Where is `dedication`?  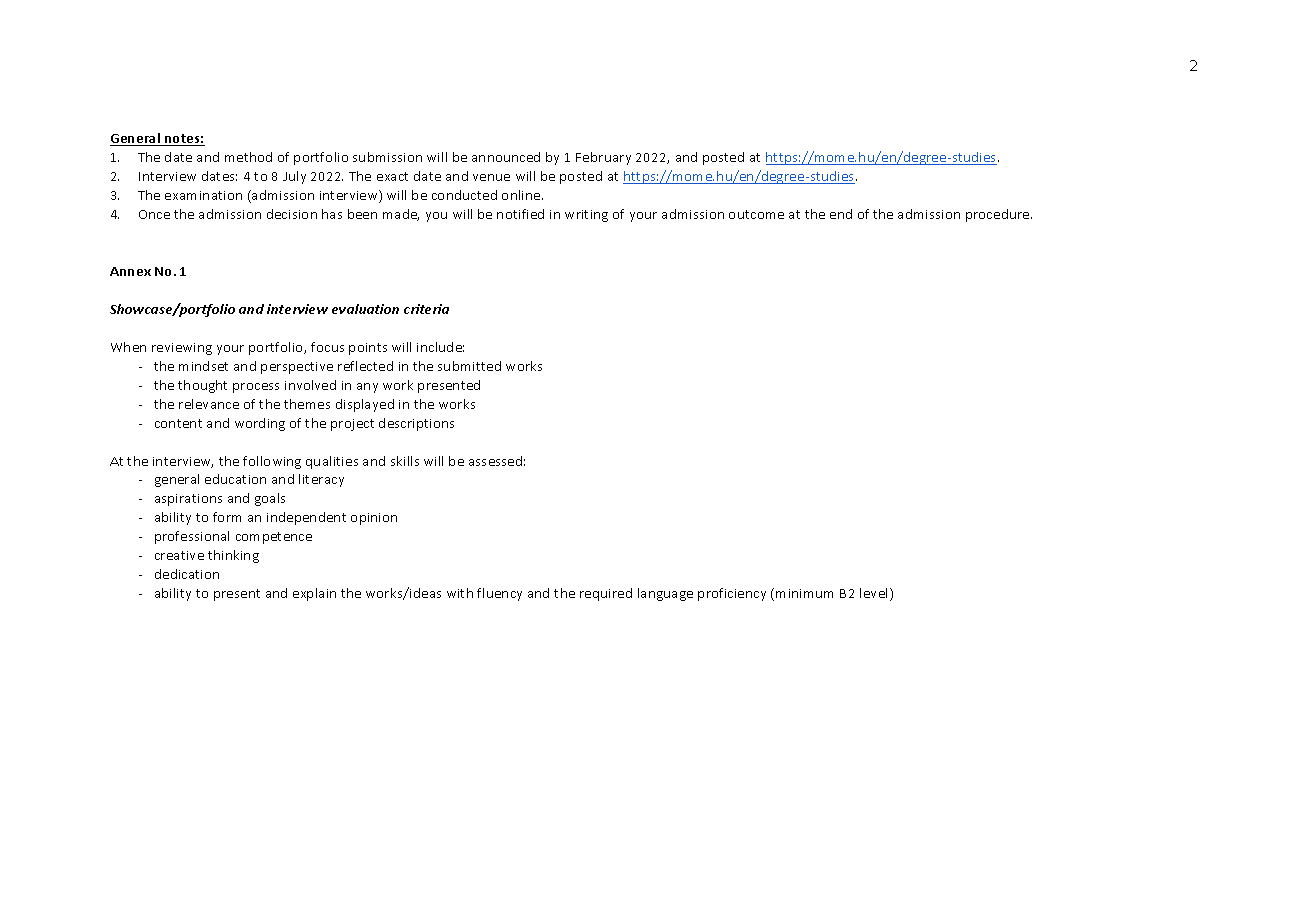
dedication is located at coordinates (187, 574).
